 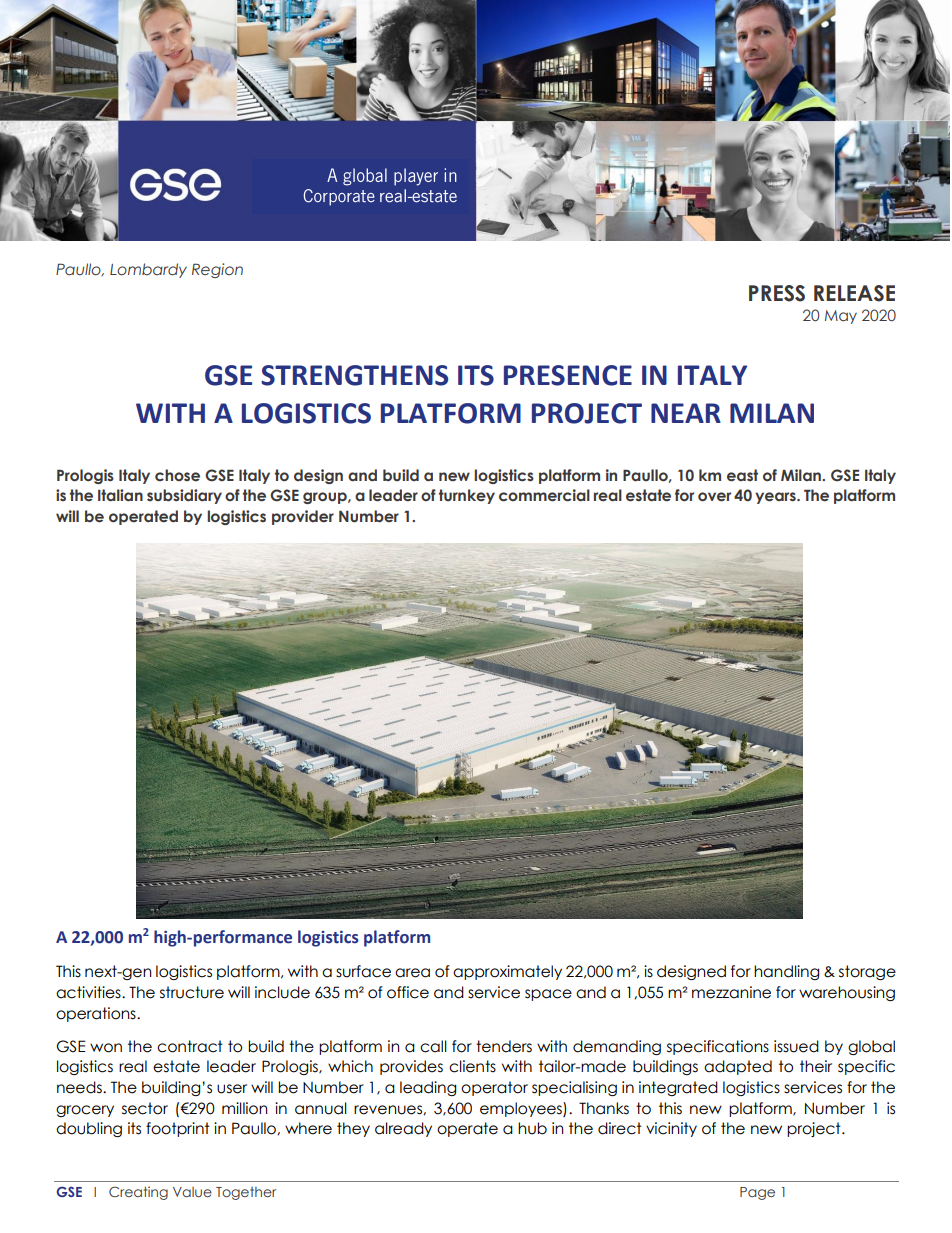 I want to click on turnkey, so click(x=467, y=496).
